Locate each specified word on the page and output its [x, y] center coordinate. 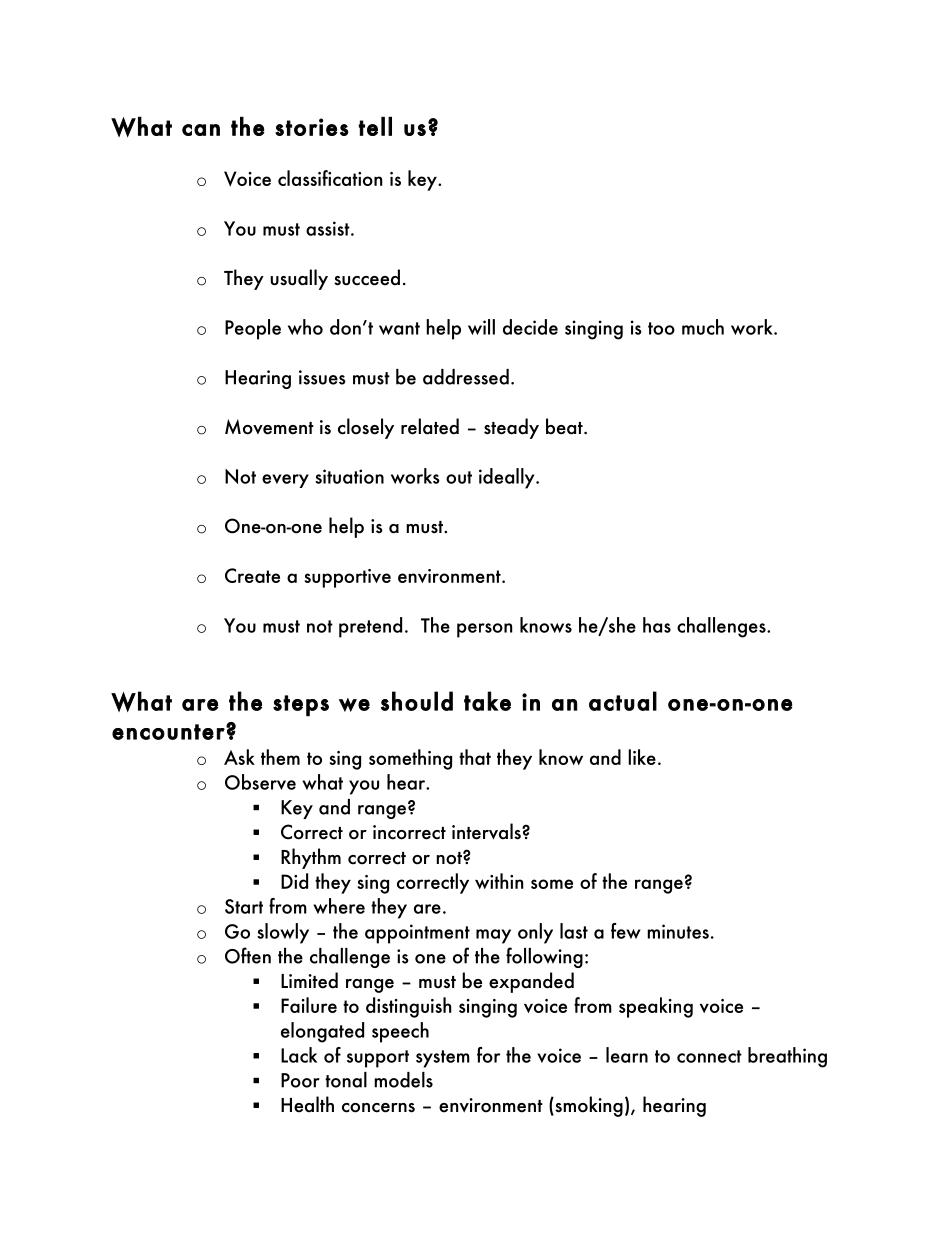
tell [375, 126]
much [703, 327]
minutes [678, 931]
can [201, 130]
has [657, 625]
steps [301, 706]
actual [623, 701]
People [253, 329]
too [661, 328]
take [487, 701]
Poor [300, 1080]
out [459, 477]
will [481, 327]
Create [252, 575]
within [499, 881]
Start [244, 906]
